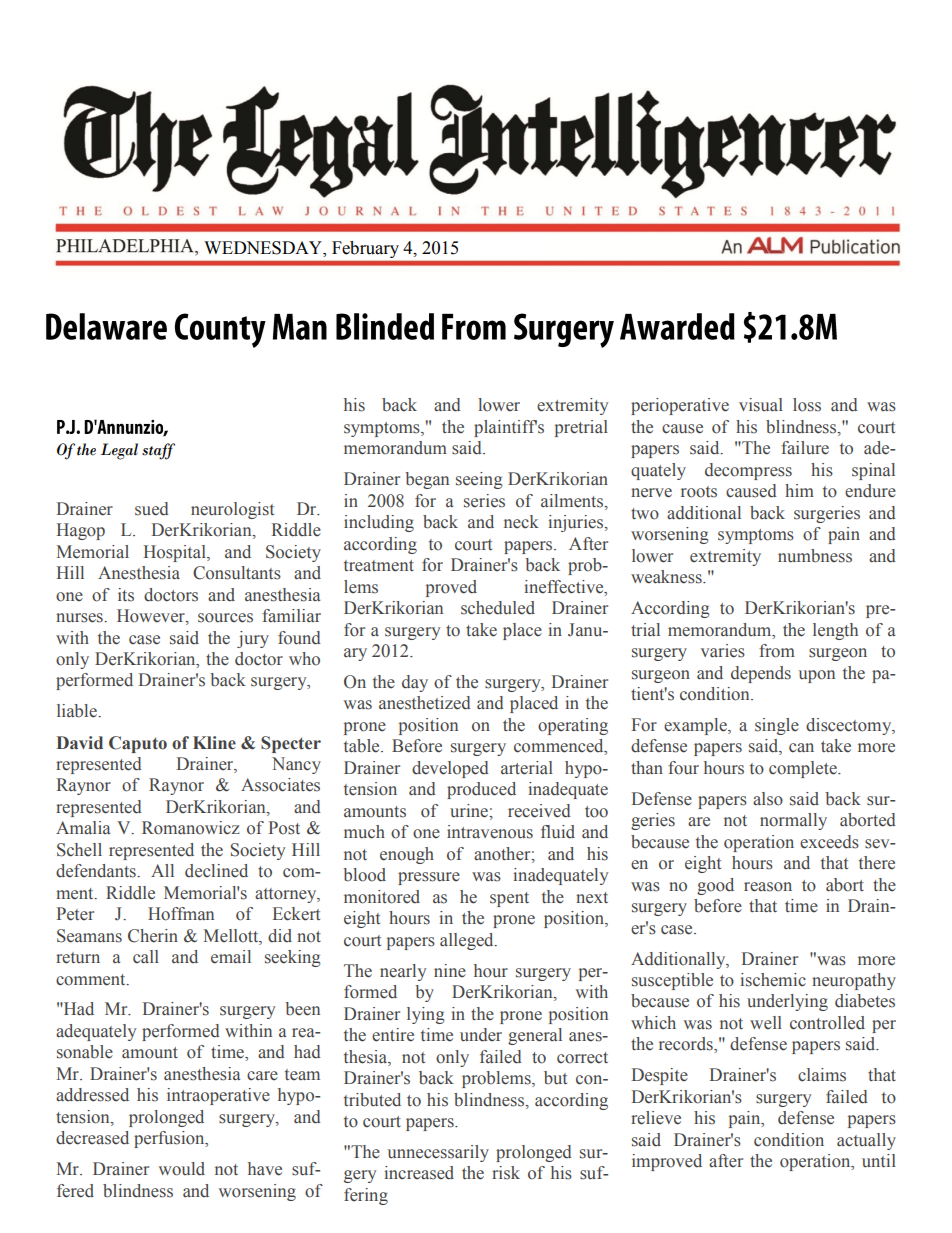  I want to click on February, so click(365, 249).
